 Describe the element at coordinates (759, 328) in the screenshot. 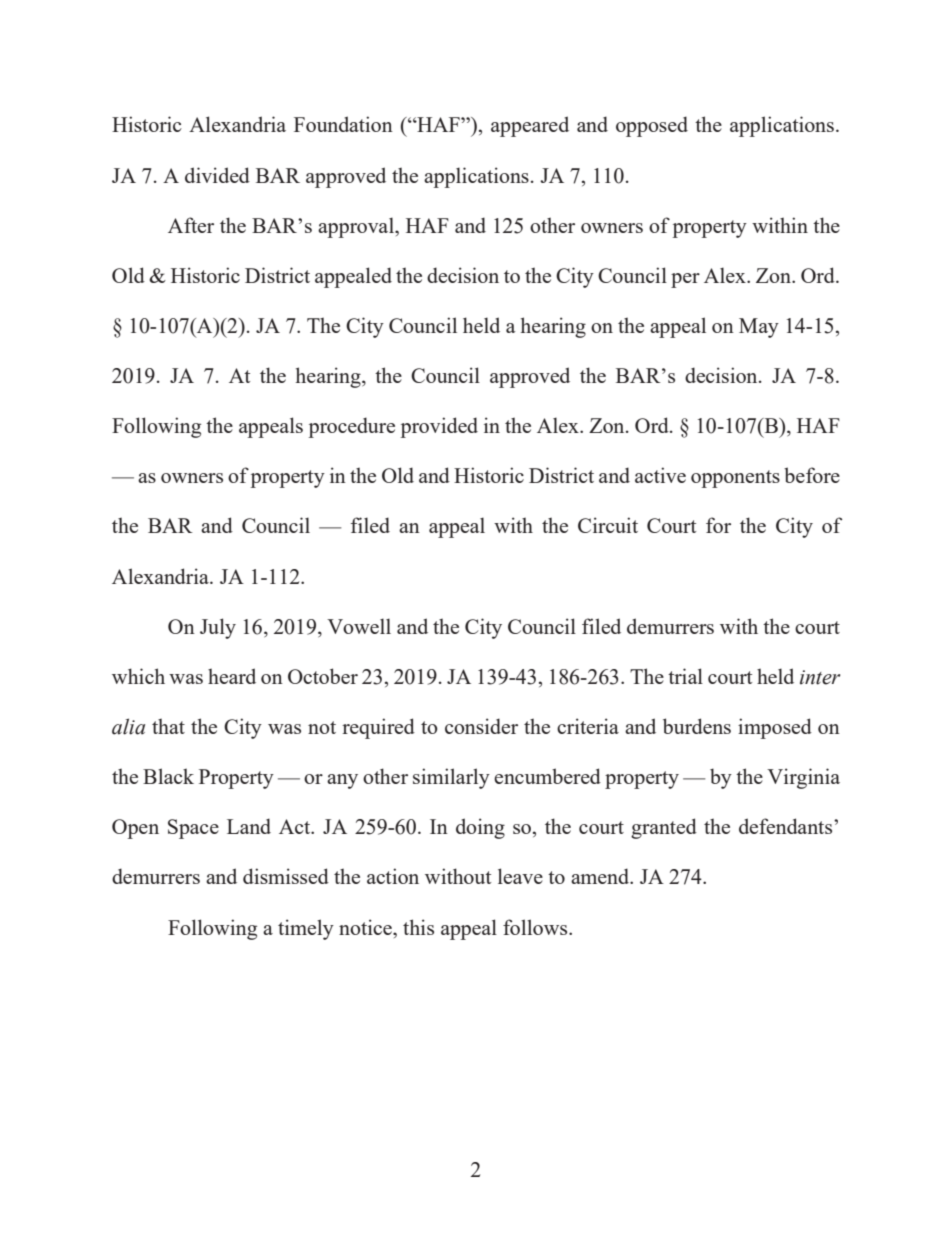

I see `May` at that location.
